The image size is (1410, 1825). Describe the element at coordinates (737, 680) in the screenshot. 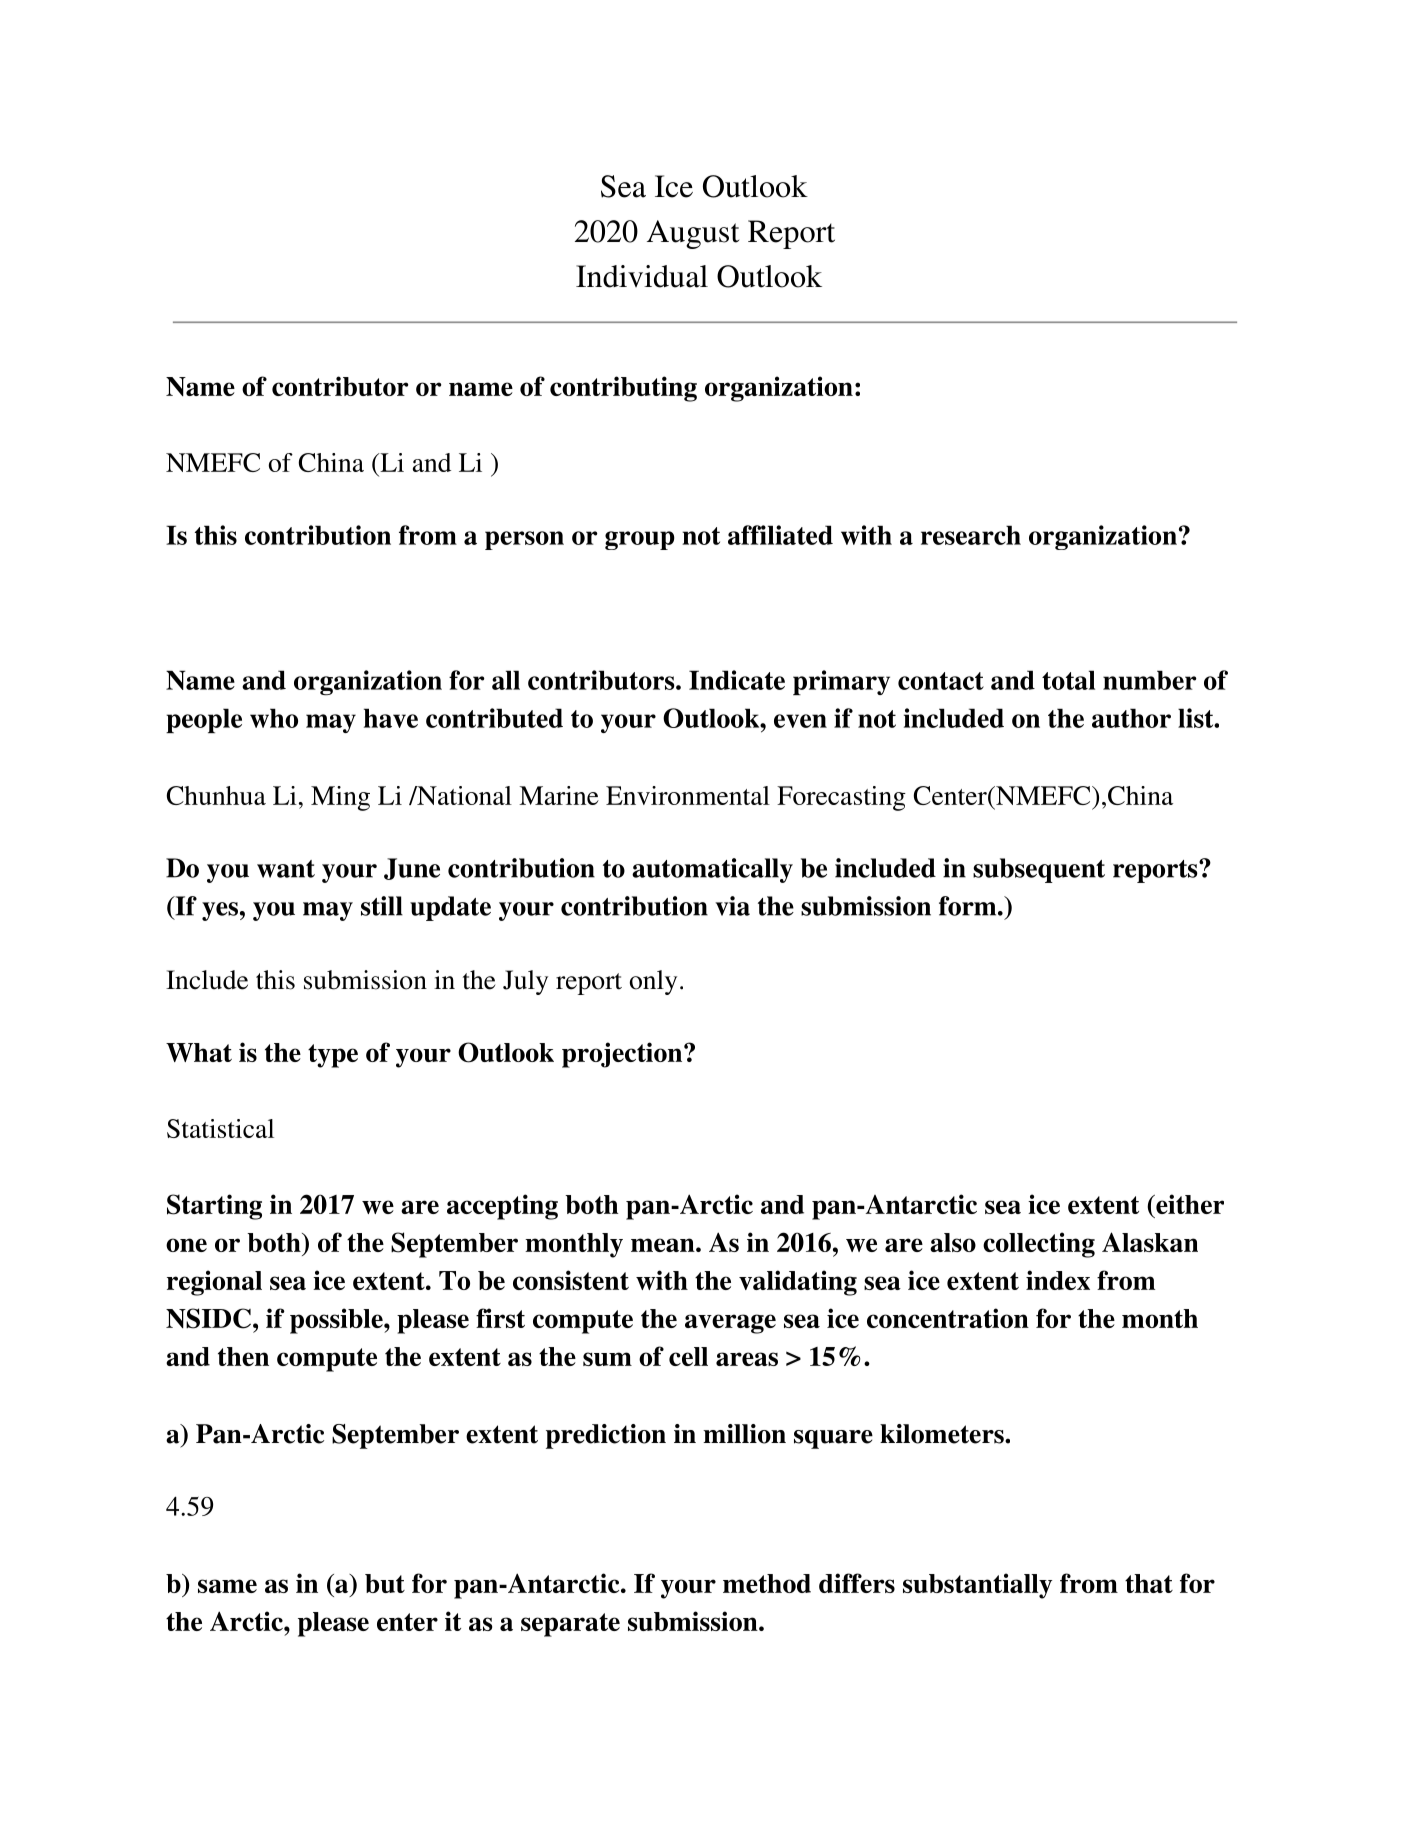

I see `Indicate` at that location.
